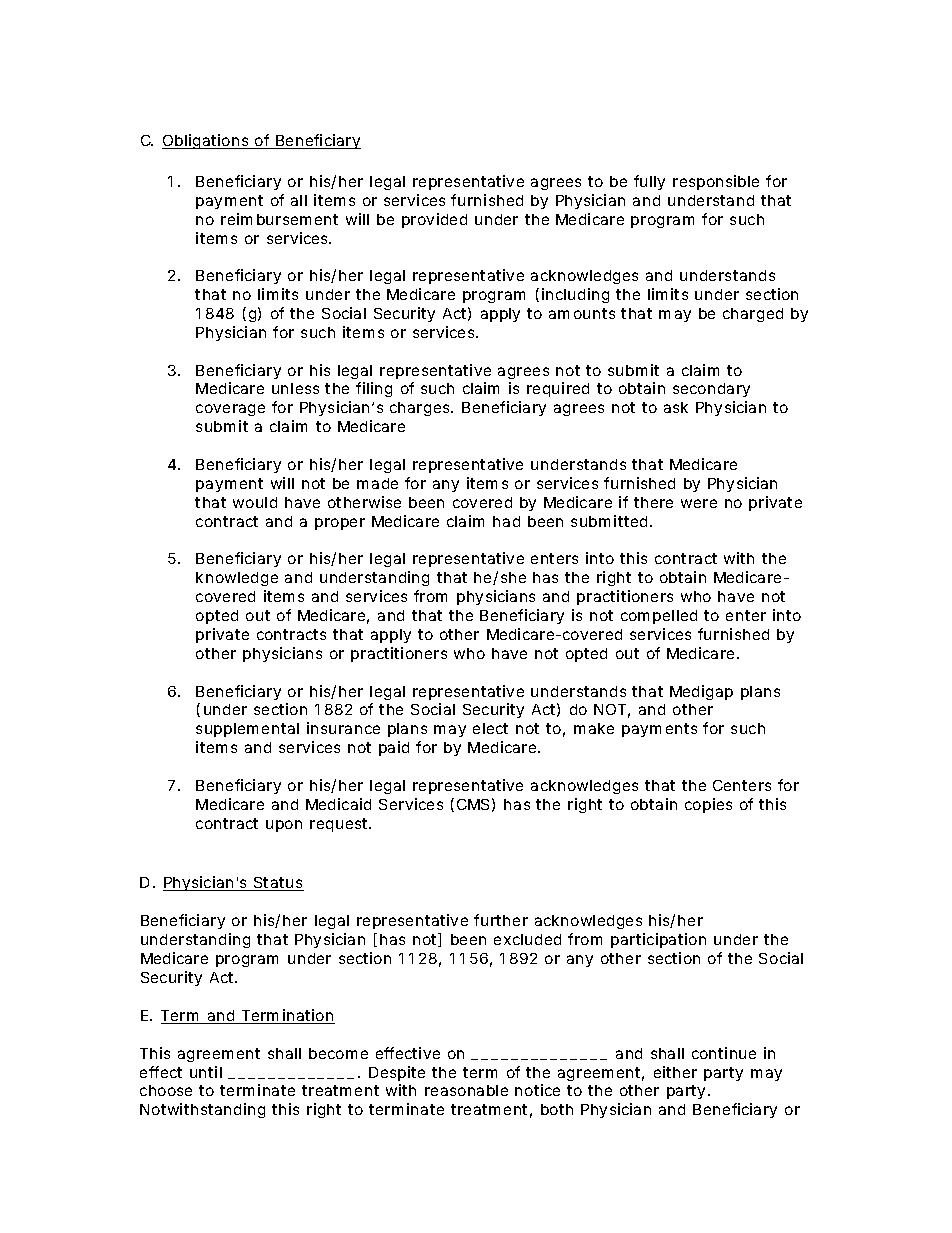 This screenshot has width=952, height=1233. Describe the element at coordinates (659, 617) in the screenshot. I see `compelled` at that location.
